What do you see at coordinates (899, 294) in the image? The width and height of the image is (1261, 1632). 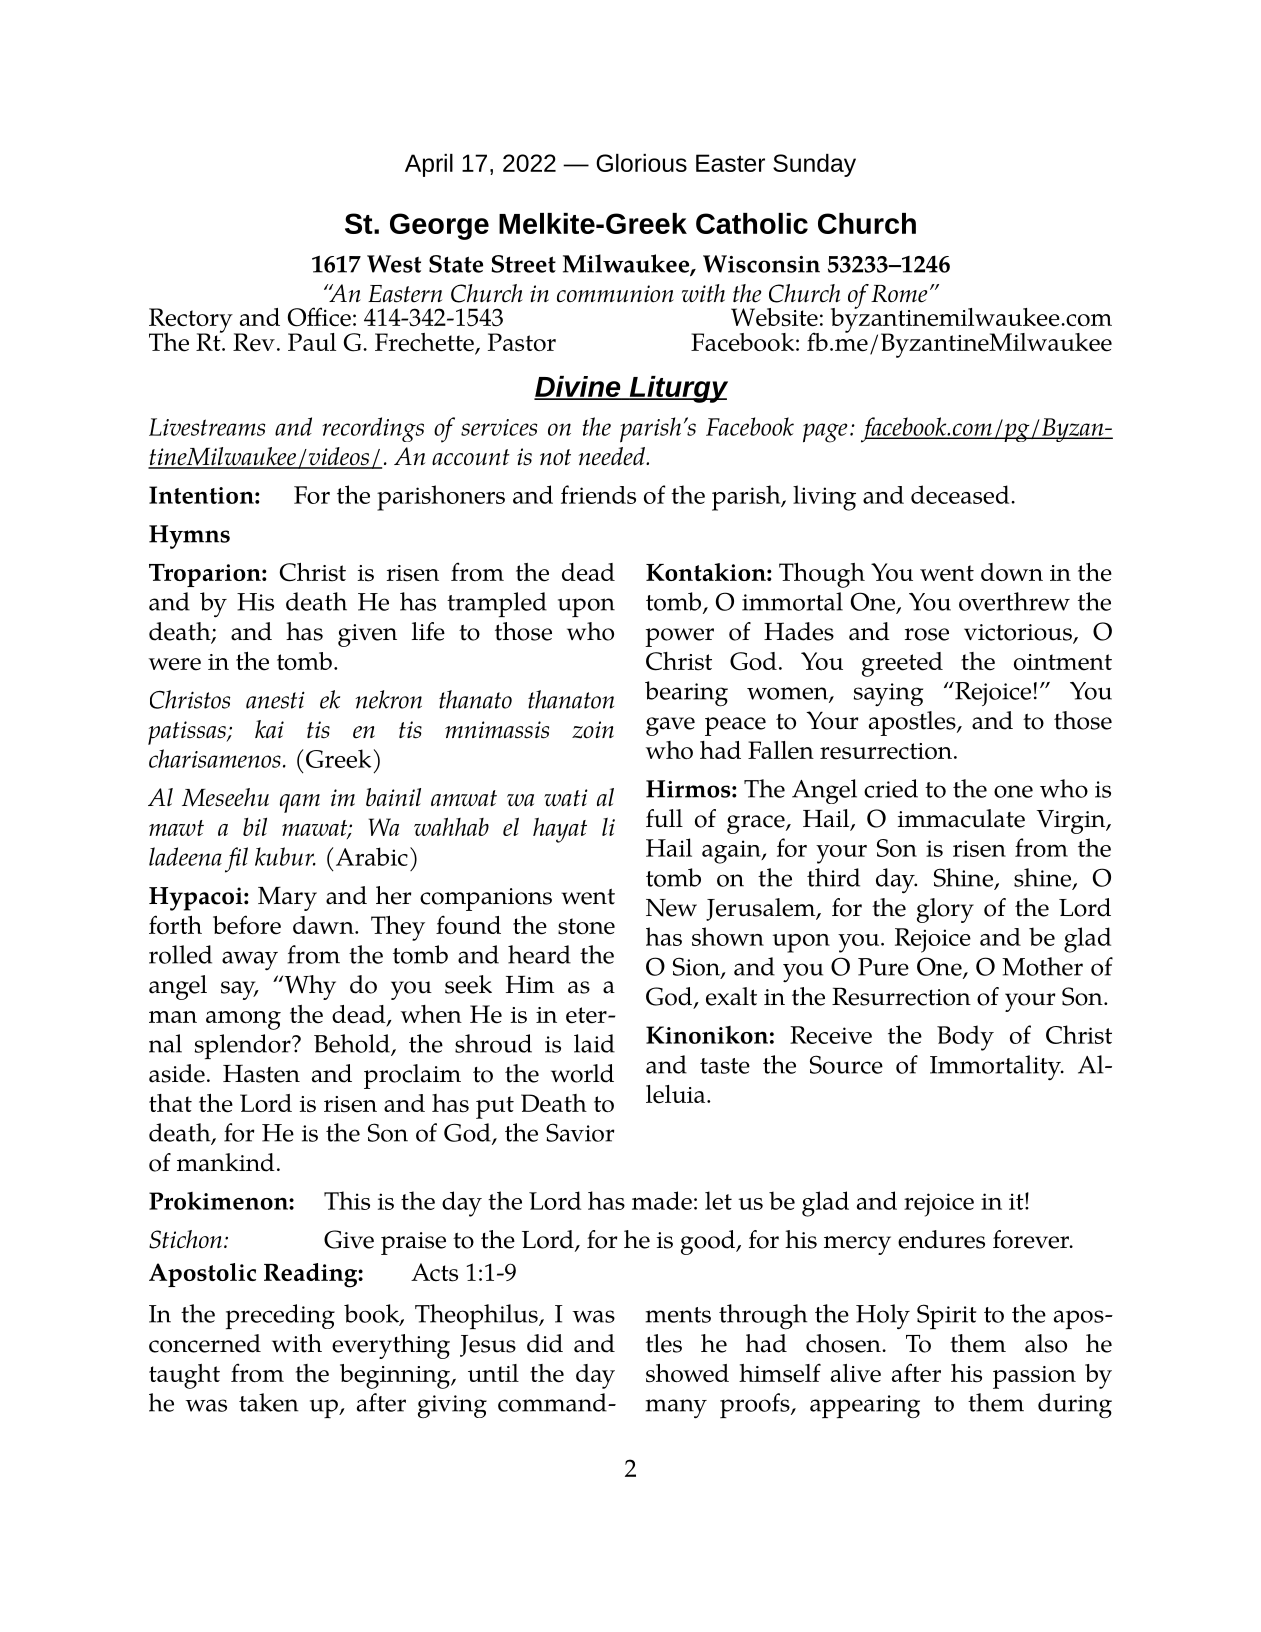 I see `Rome` at bounding box center [899, 294].
